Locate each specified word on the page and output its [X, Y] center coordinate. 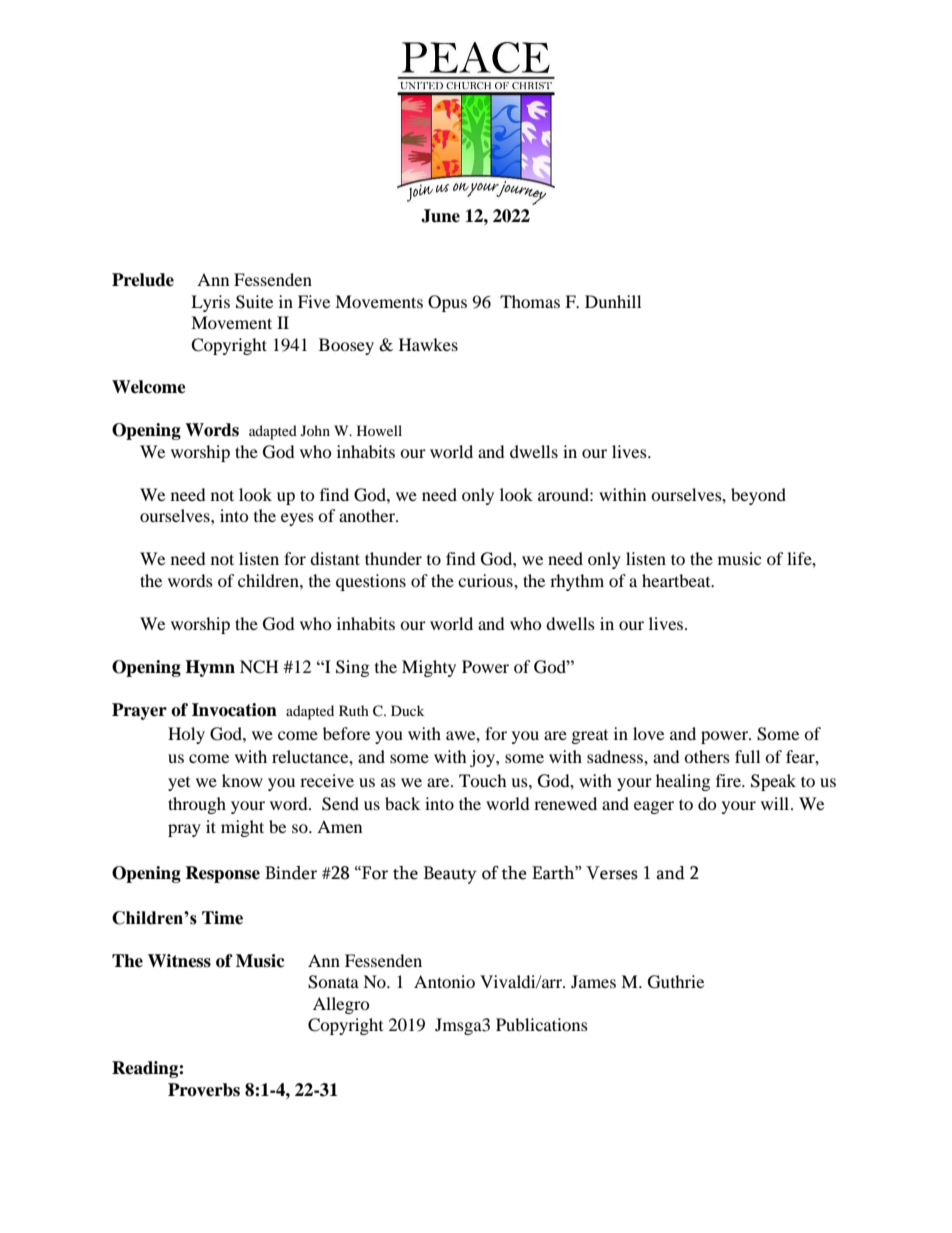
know [242, 780]
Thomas [530, 301]
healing [683, 782]
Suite [254, 302]
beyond [758, 496]
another [368, 515]
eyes [297, 519]
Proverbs [204, 1090]
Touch [483, 780]
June [440, 216]
